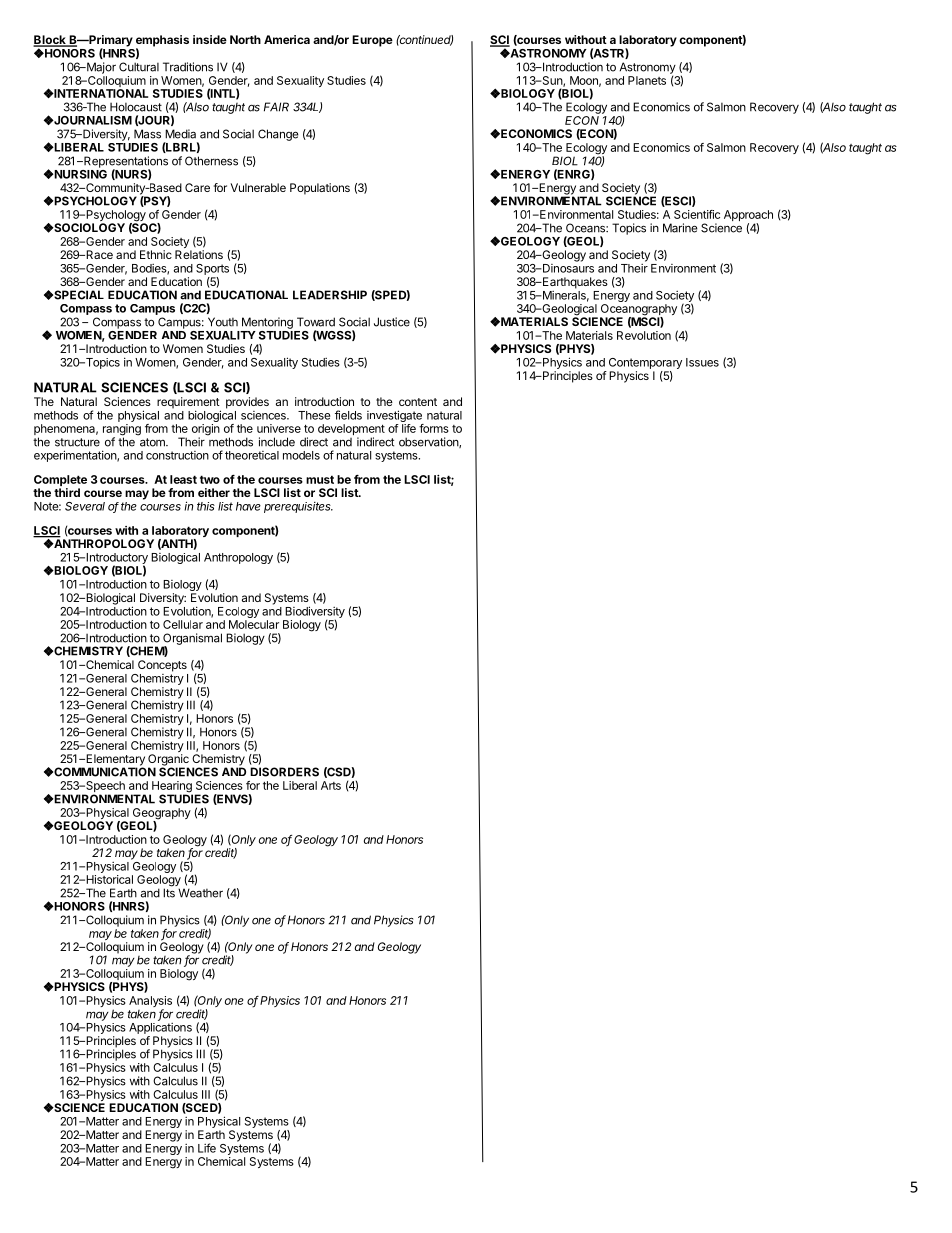 The image size is (952, 1233). Describe the element at coordinates (331, 785) in the screenshot. I see `Arts` at that location.
